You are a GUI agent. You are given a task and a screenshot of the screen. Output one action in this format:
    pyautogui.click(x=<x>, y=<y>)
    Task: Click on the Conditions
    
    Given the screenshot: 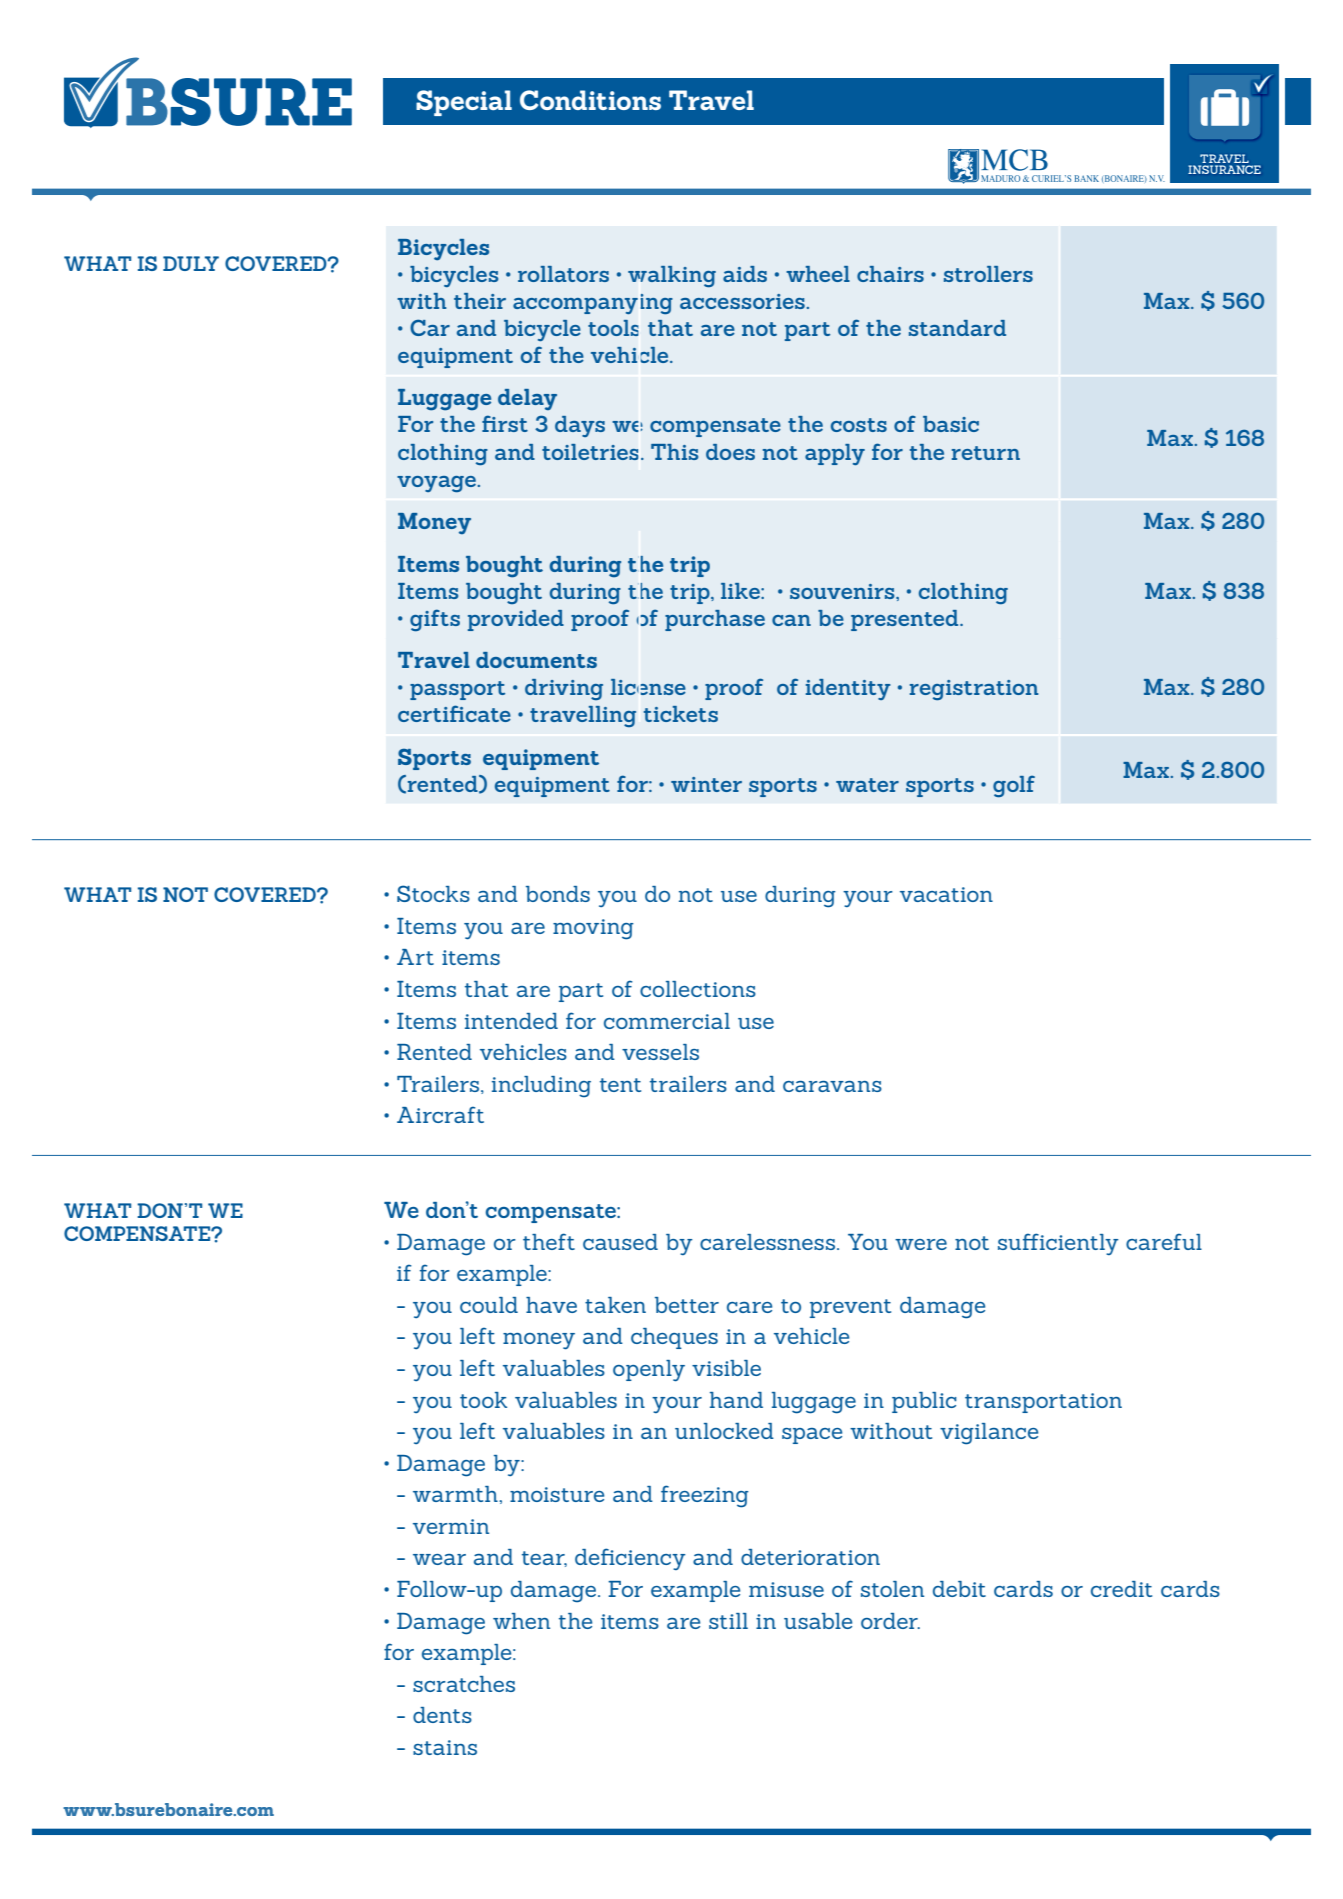 What is the action you would take?
    pyautogui.click(x=590, y=100)
